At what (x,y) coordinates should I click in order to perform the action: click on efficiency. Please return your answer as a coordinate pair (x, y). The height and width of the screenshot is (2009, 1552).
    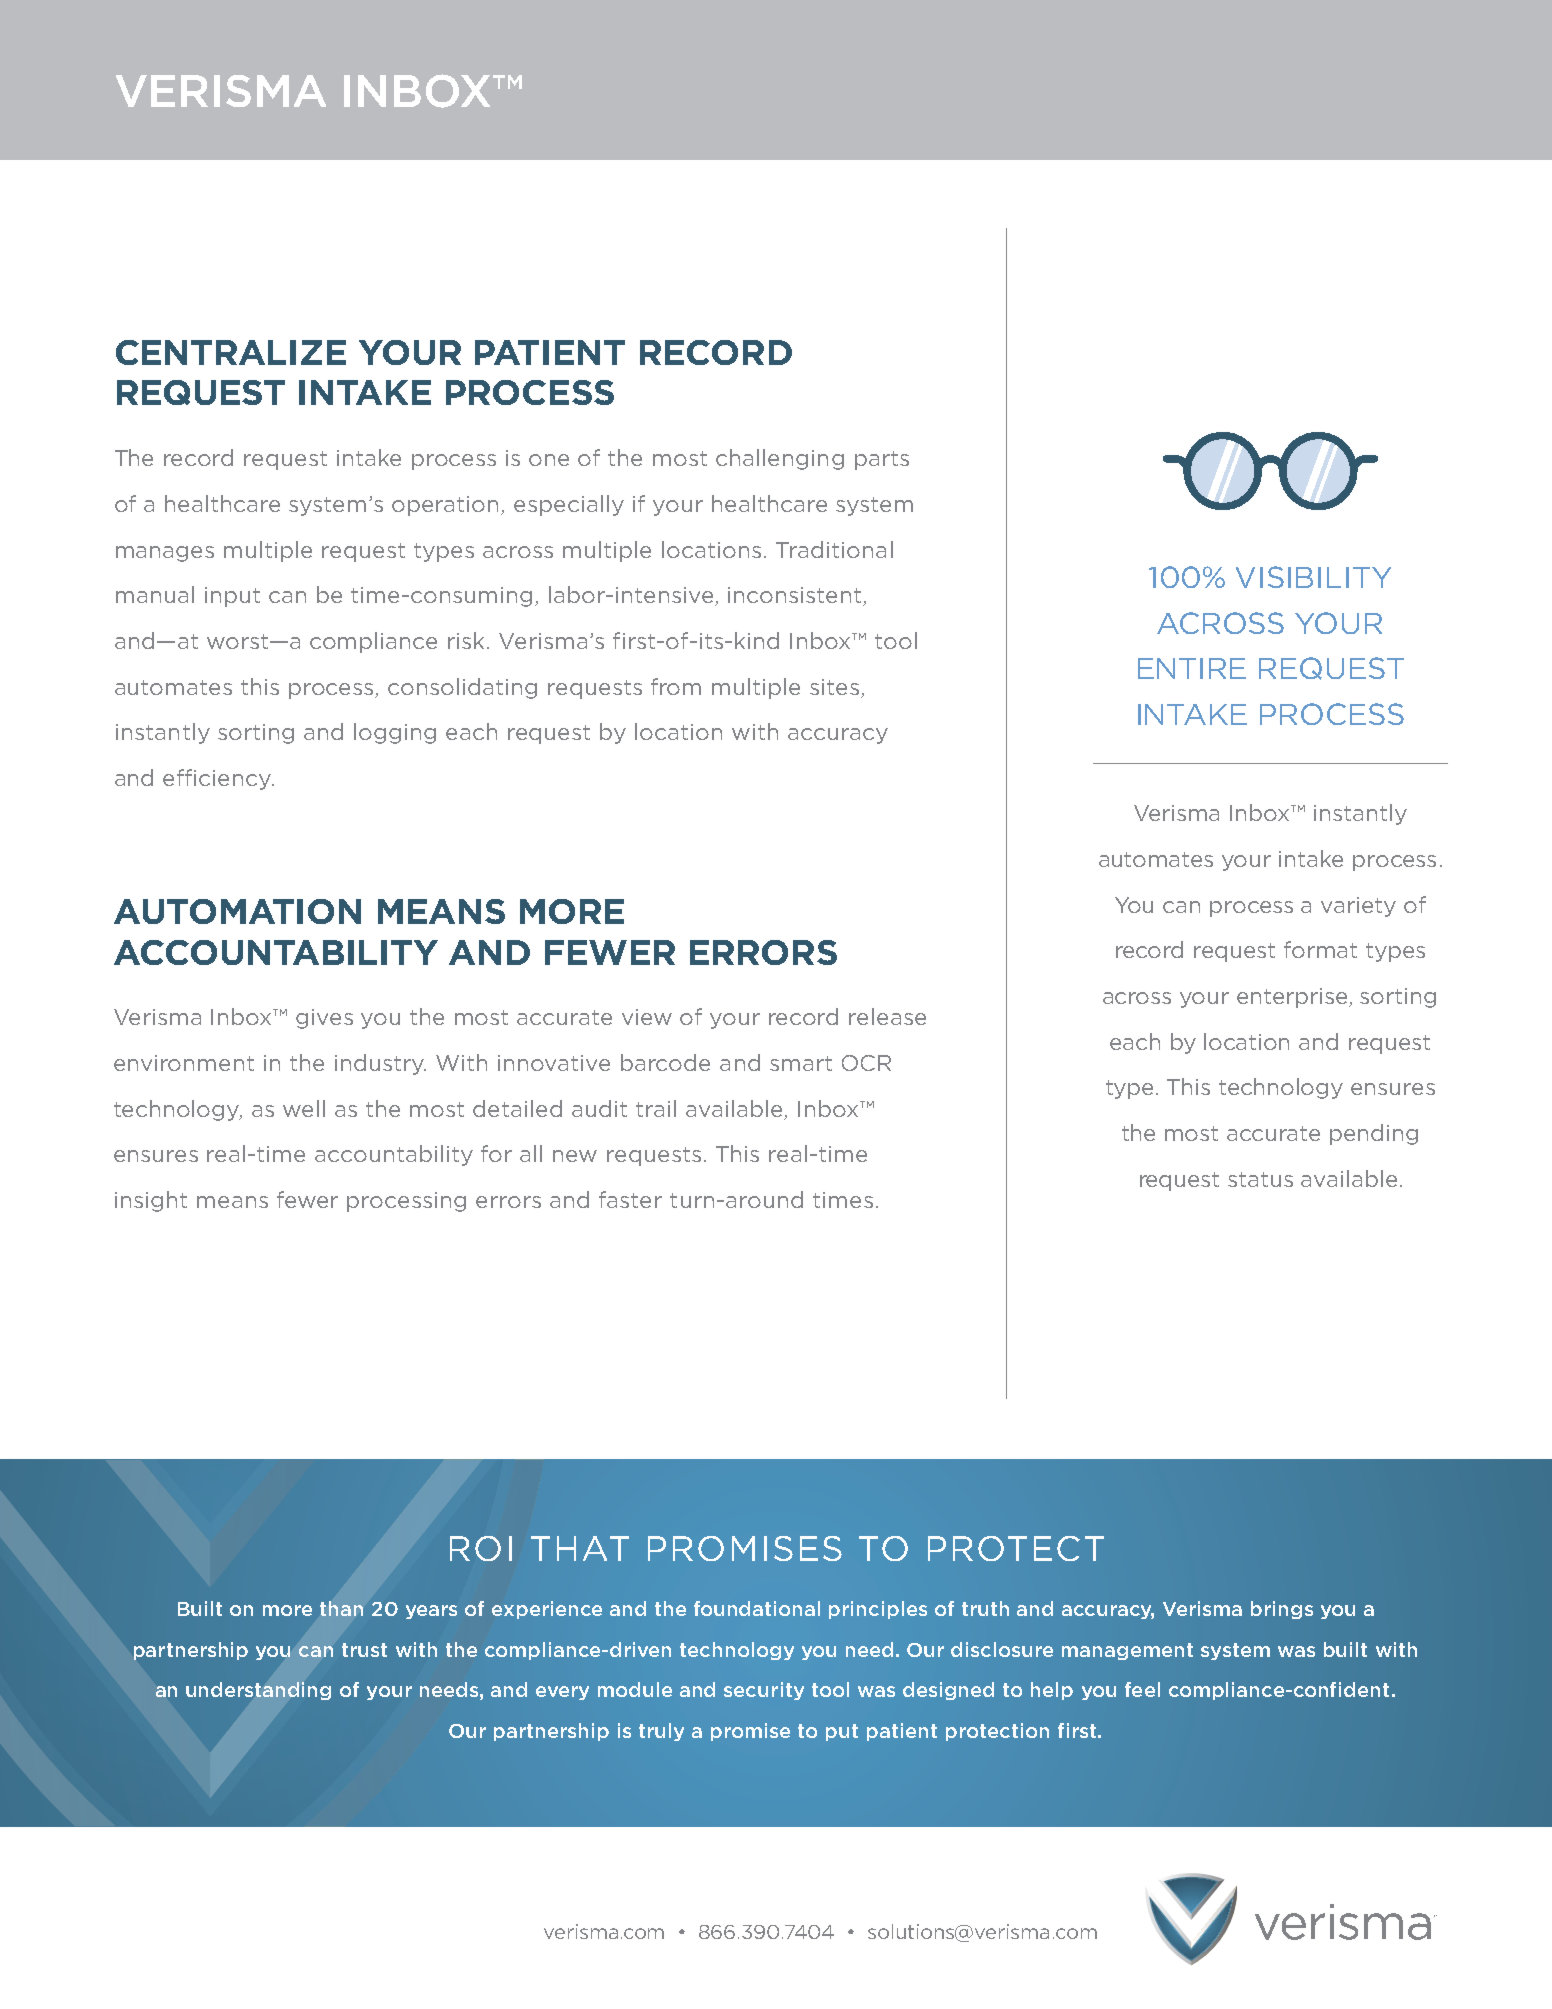
    Looking at the image, I should click on (218, 779).
